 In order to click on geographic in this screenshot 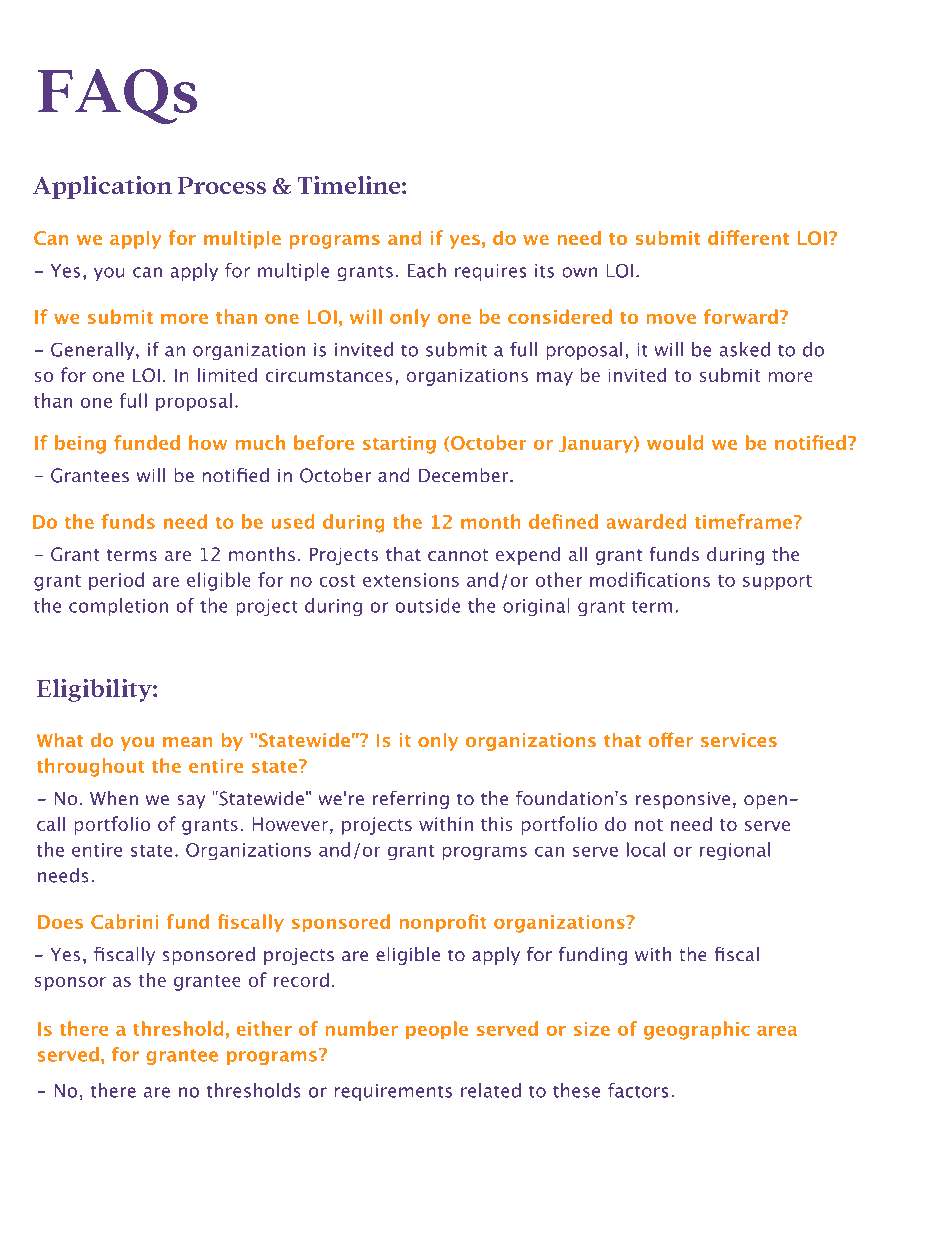, I will do `click(697, 1030)`.
